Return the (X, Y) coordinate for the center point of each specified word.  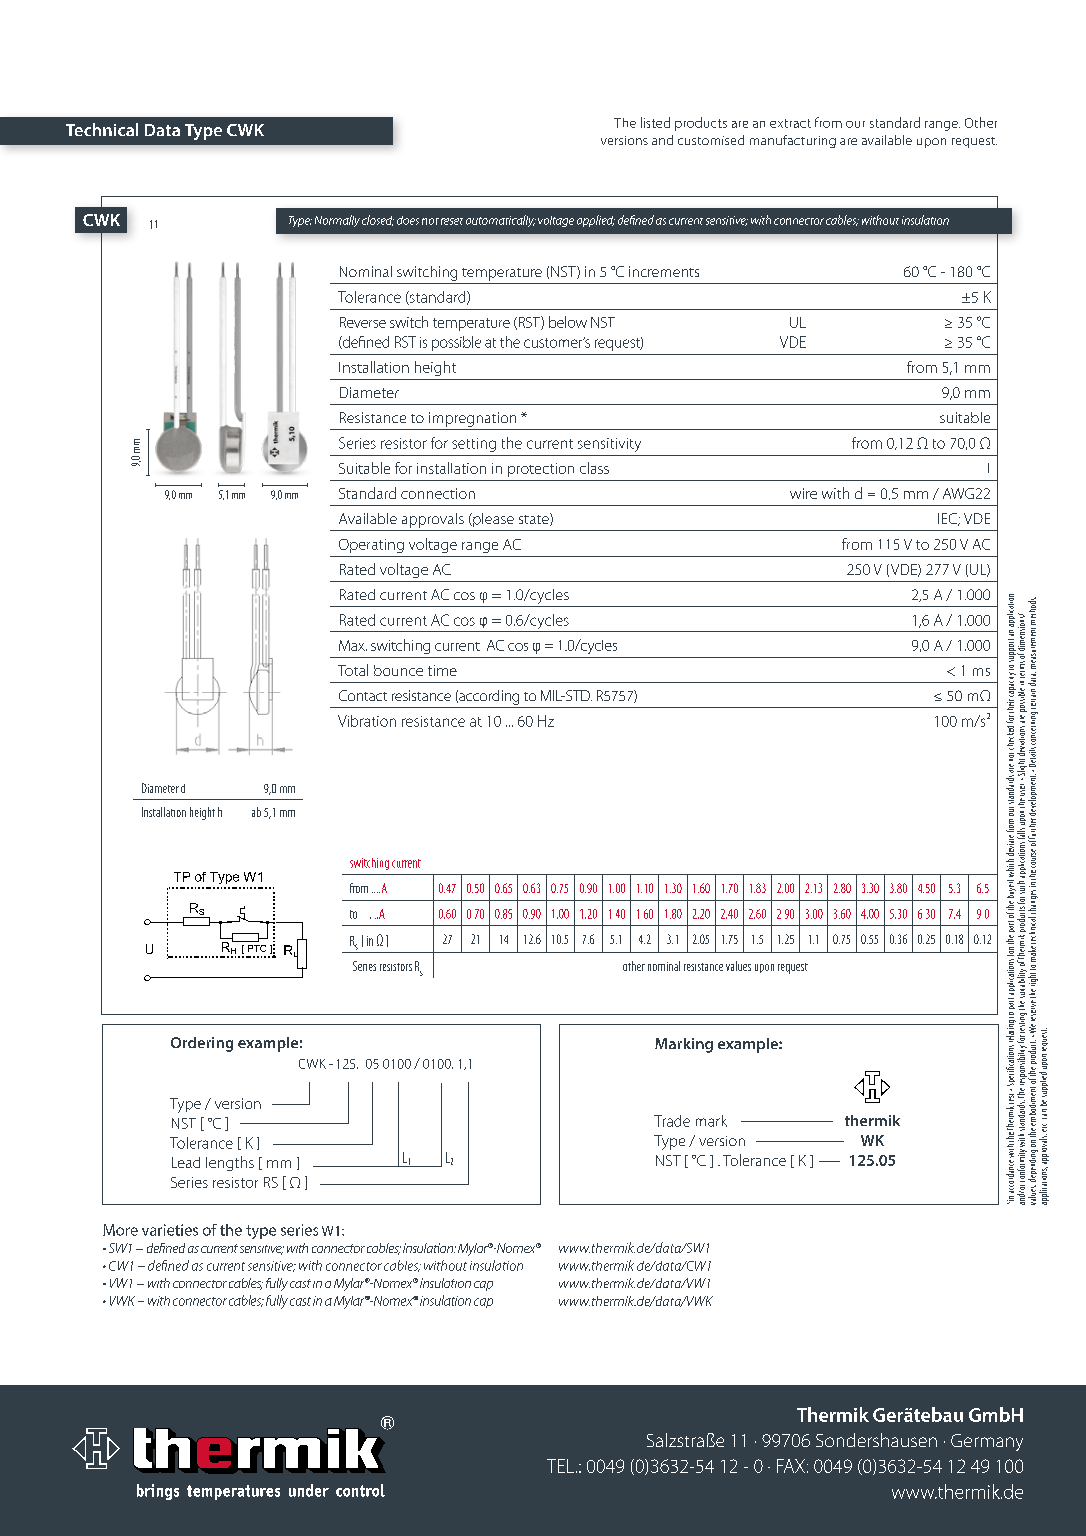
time (442, 670)
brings (158, 1492)
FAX (791, 1466)
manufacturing (793, 141)
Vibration (367, 721)
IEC (948, 519)
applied (596, 221)
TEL (562, 1466)
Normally (337, 221)
